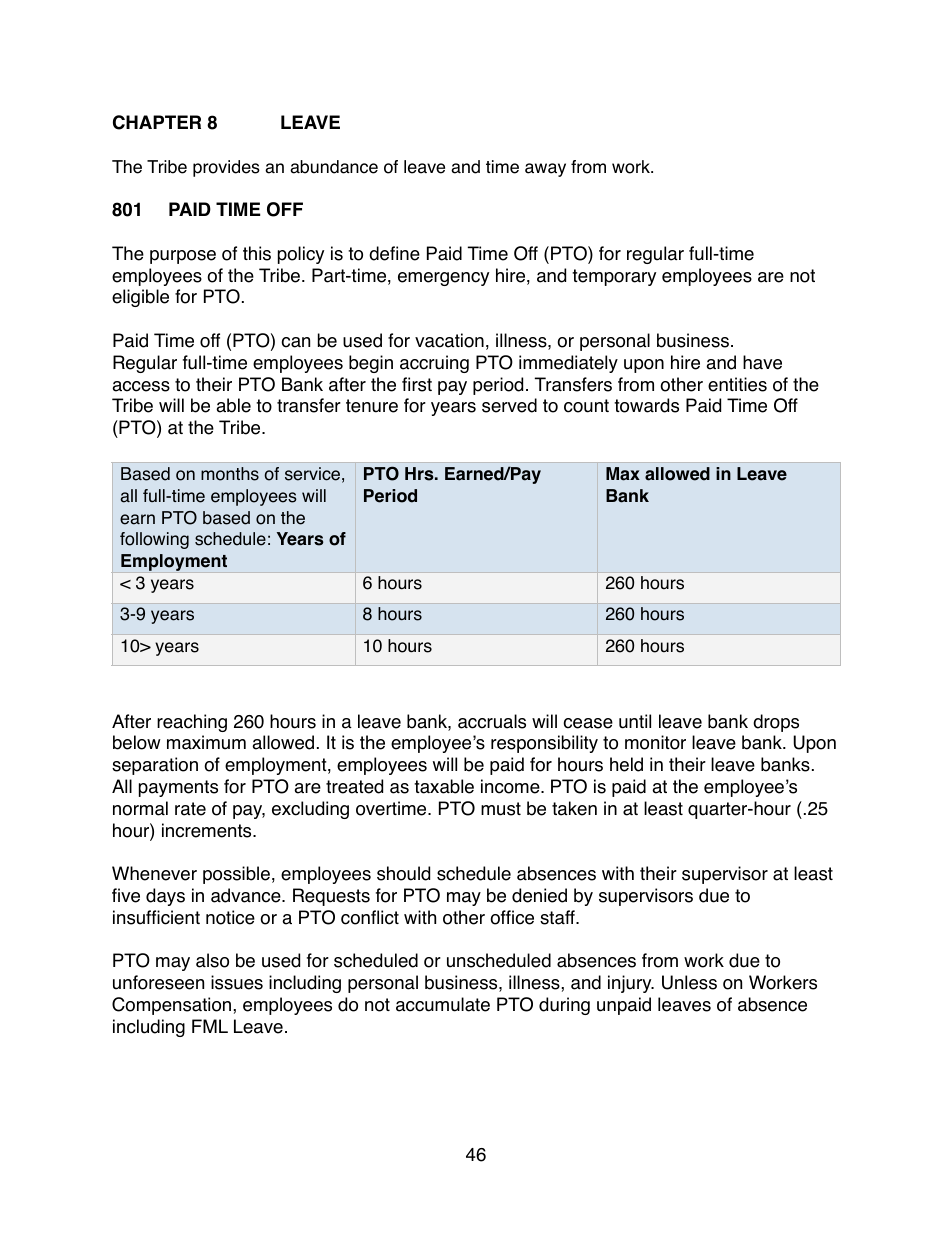 The height and width of the document is (1233, 952). I want to click on provides, so click(226, 168).
